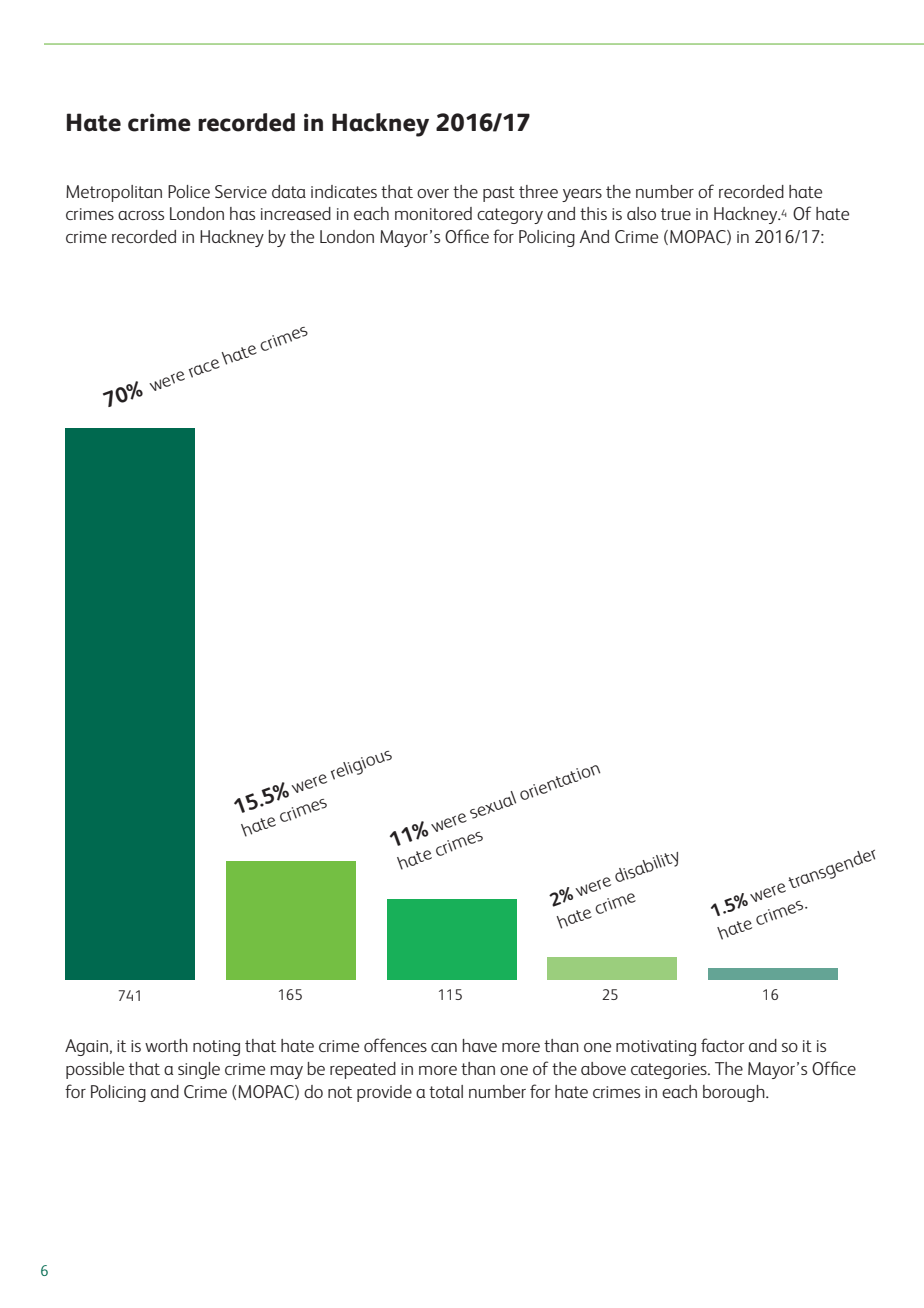 This document has height=1308, width=924. Describe the element at coordinates (433, 213) in the document. I see `monitored` at that location.
